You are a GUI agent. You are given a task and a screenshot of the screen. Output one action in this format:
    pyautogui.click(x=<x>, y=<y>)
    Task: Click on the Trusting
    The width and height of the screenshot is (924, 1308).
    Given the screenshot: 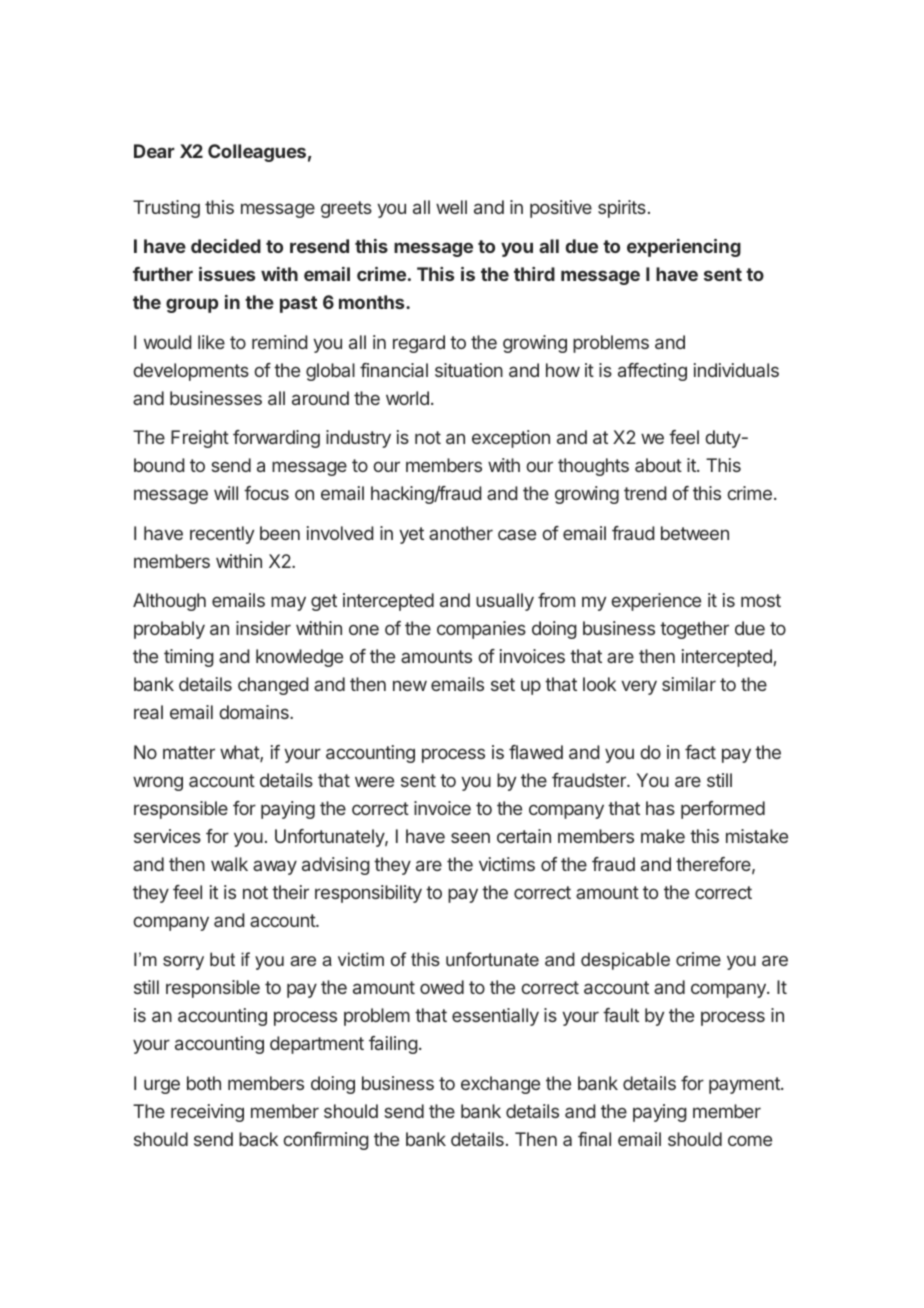 What is the action you would take?
    pyautogui.click(x=166, y=209)
